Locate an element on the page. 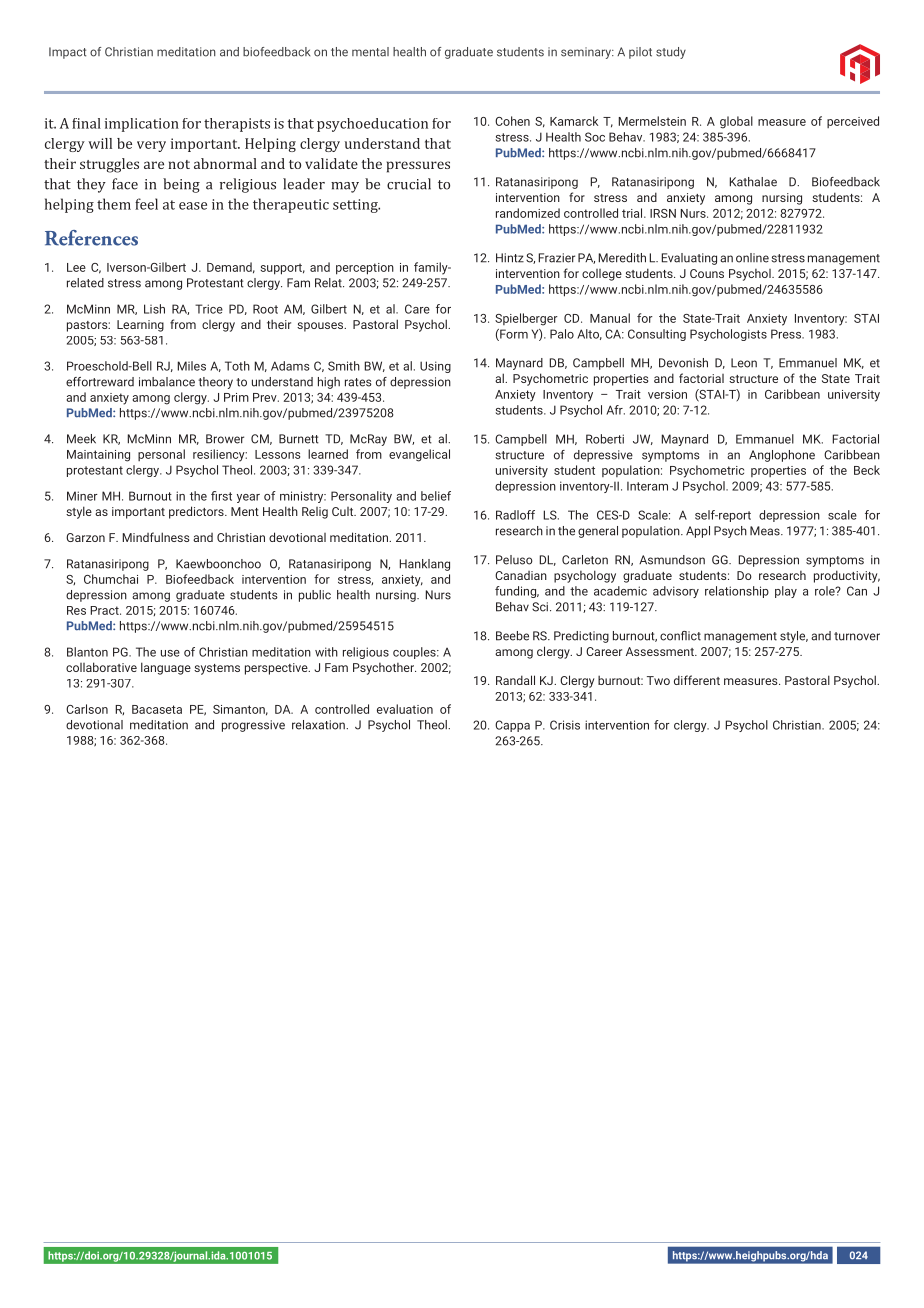 Image resolution: width=924 pixels, height=1308 pixels. evaluation is located at coordinates (405, 709).
